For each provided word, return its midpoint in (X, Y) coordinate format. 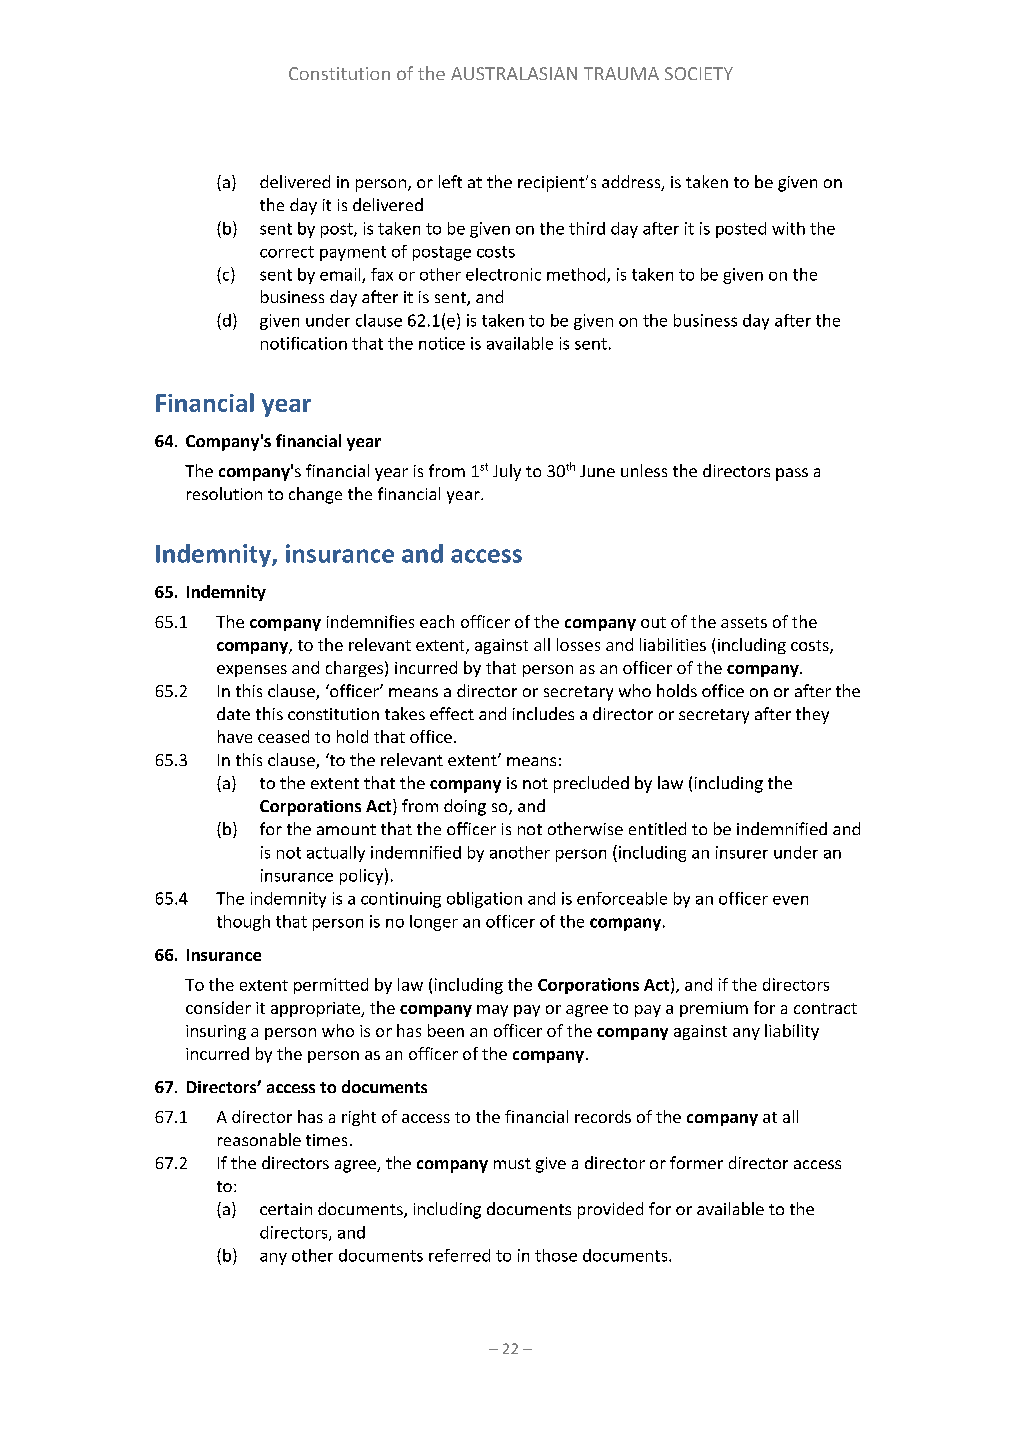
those (556, 1255)
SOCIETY (699, 73)
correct (287, 252)
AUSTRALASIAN (514, 73)
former (696, 1162)
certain (286, 1209)
